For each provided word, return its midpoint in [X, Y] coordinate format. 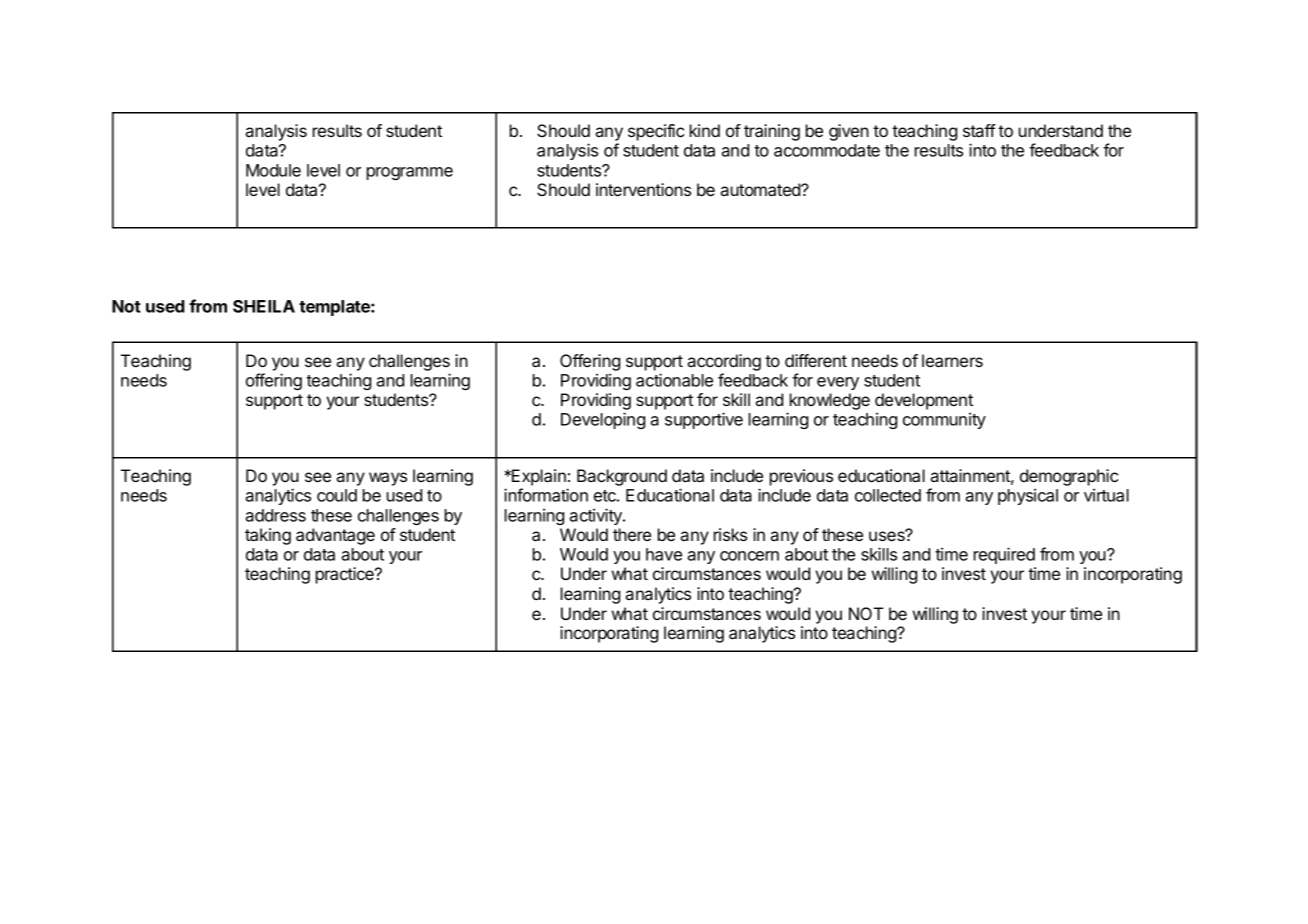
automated [761, 189]
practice [346, 575]
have [664, 554]
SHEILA [264, 306]
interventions [643, 189]
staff [979, 130]
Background [622, 477]
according [724, 362]
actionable [674, 380]
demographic [1069, 477]
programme [410, 173]
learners [952, 360]
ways [388, 479]
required [1004, 555]
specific [656, 132]
